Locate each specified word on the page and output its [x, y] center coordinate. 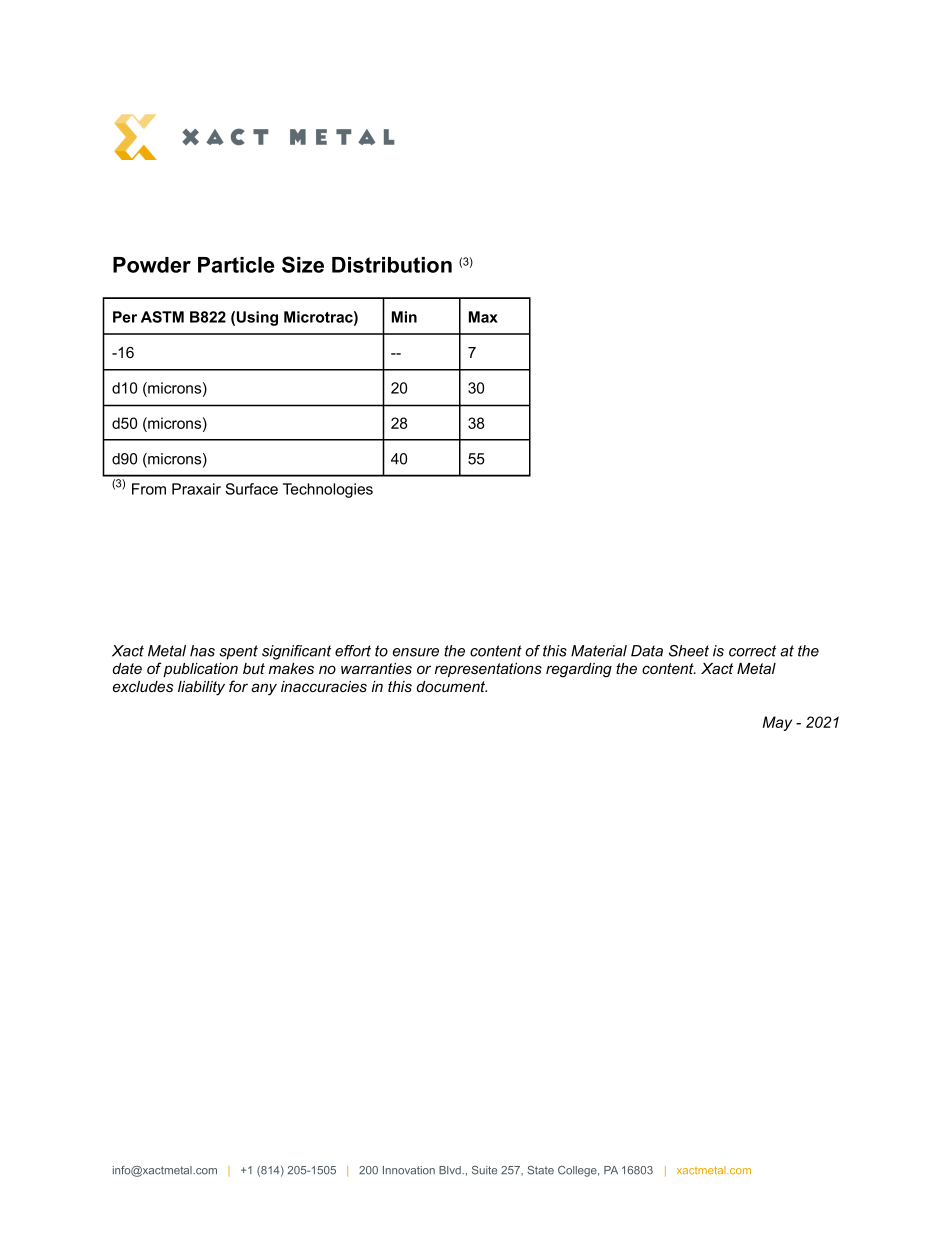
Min [404, 317]
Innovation [409, 1170]
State [541, 1170]
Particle [236, 265]
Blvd [451, 1170]
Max [483, 317]
